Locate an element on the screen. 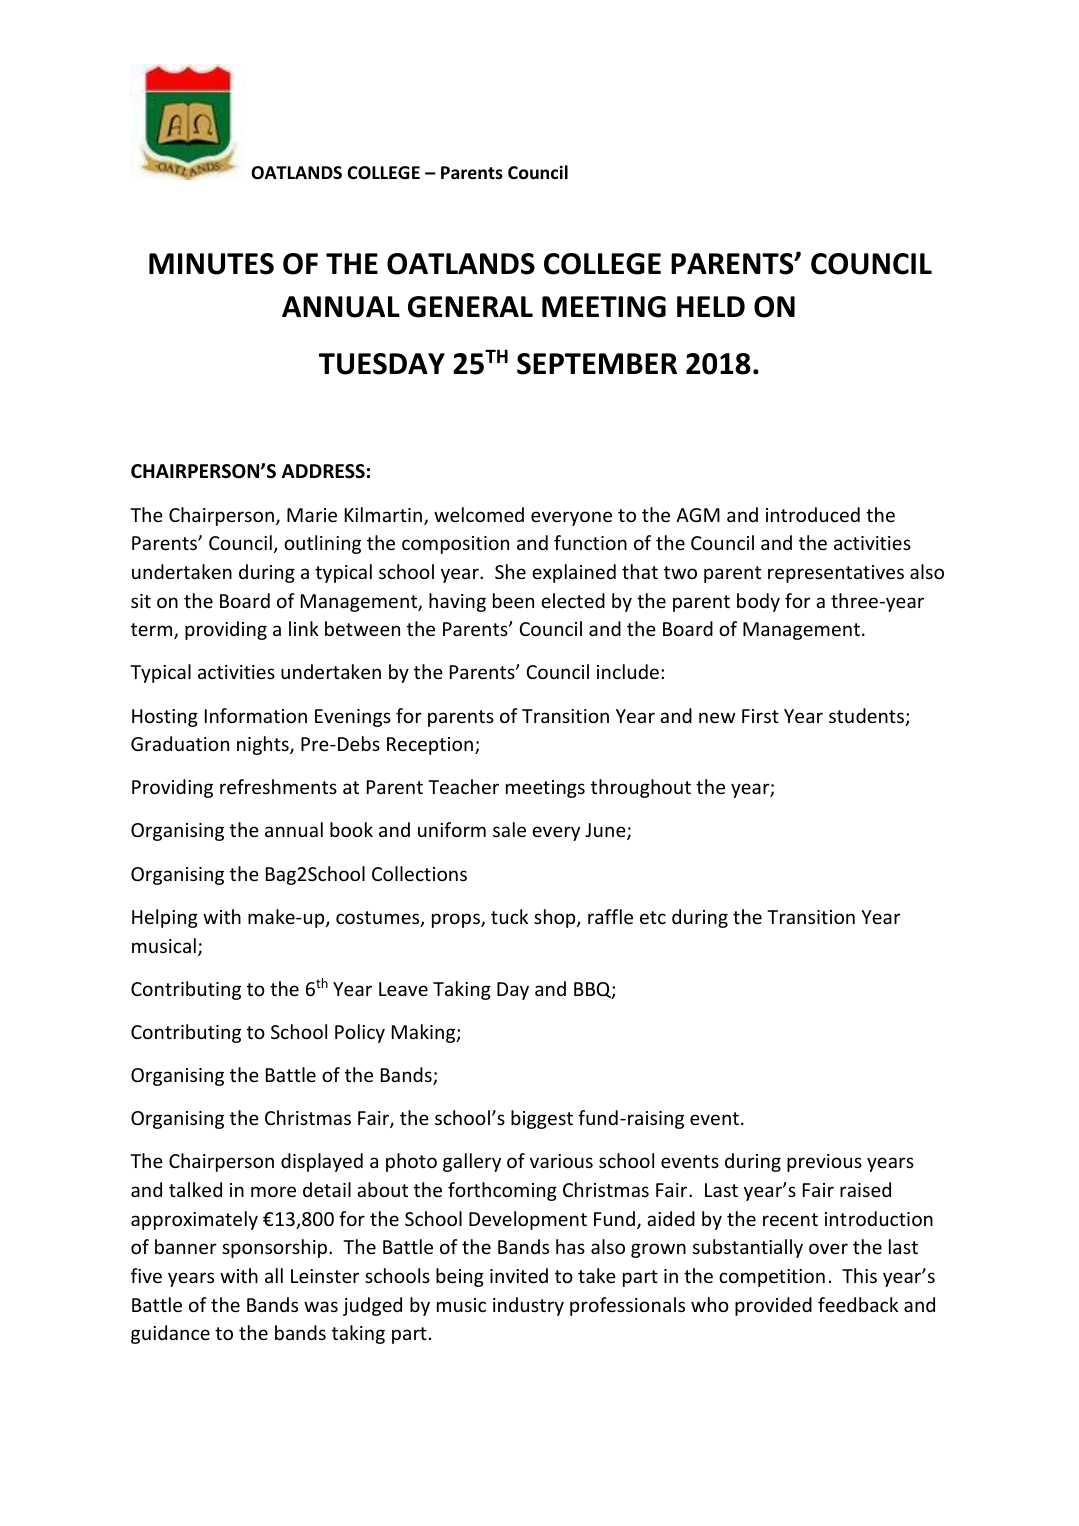  refreshments is located at coordinates (278, 786).
